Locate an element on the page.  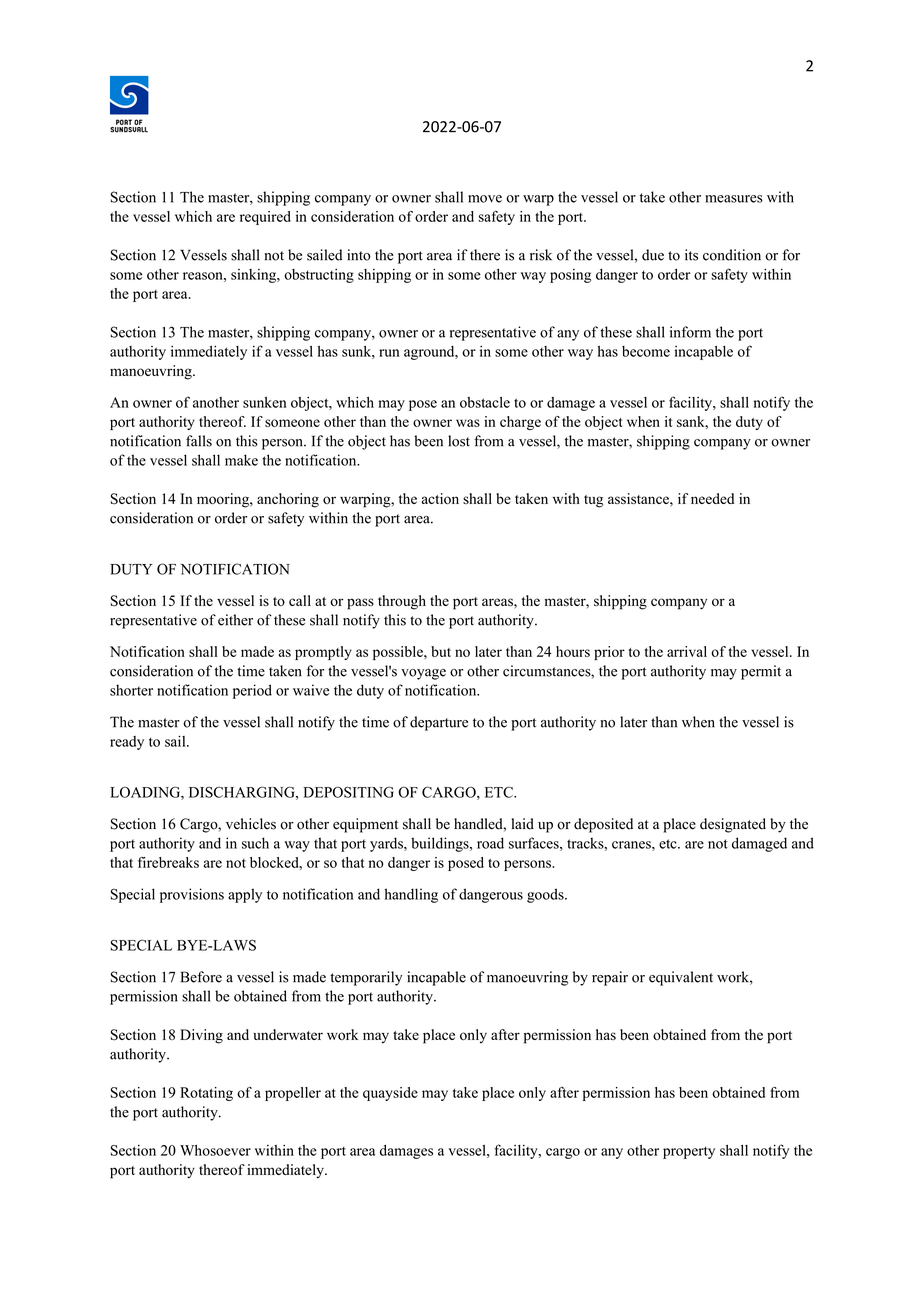
was is located at coordinates (468, 423).
